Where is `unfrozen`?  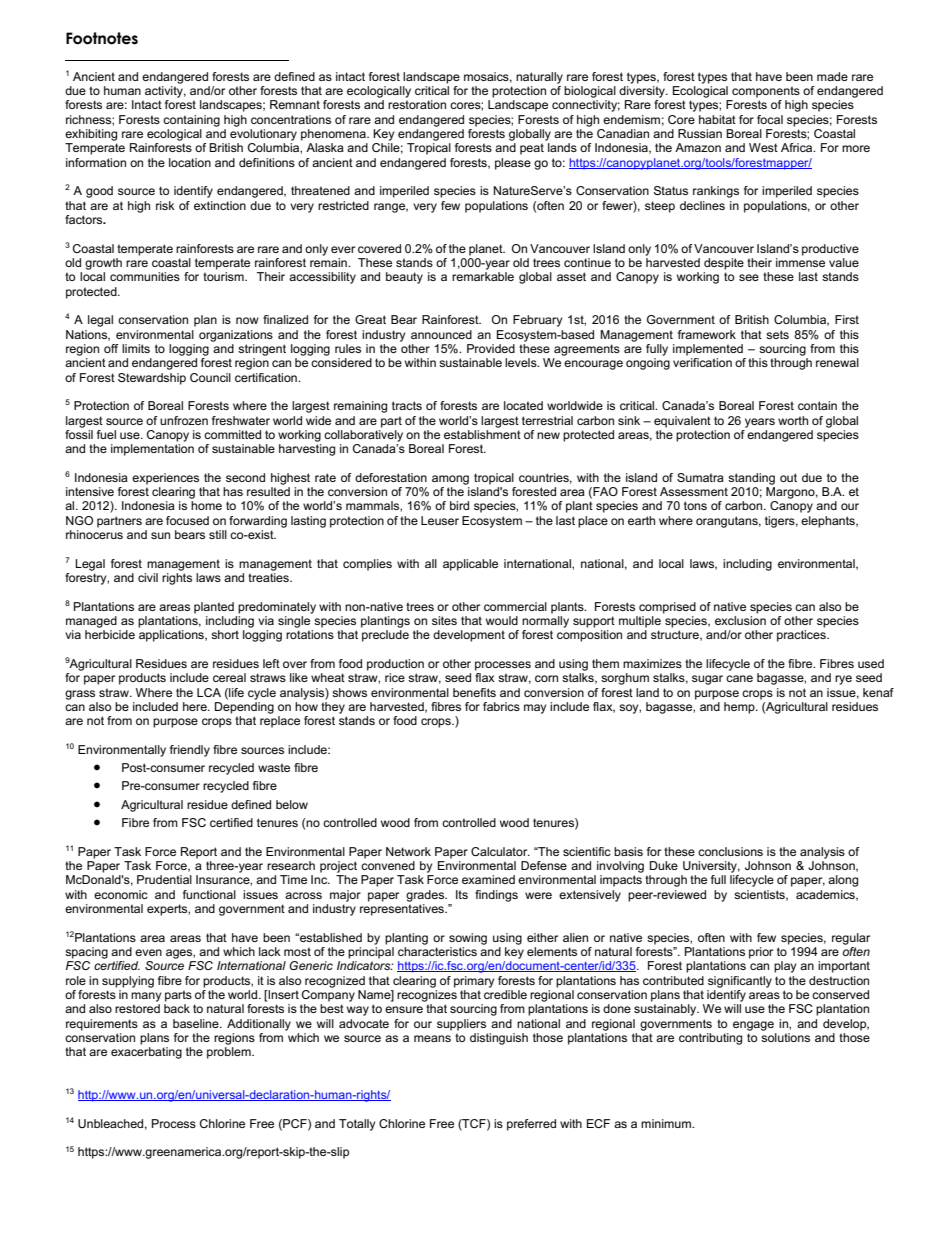 unfrozen is located at coordinates (184, 420).
